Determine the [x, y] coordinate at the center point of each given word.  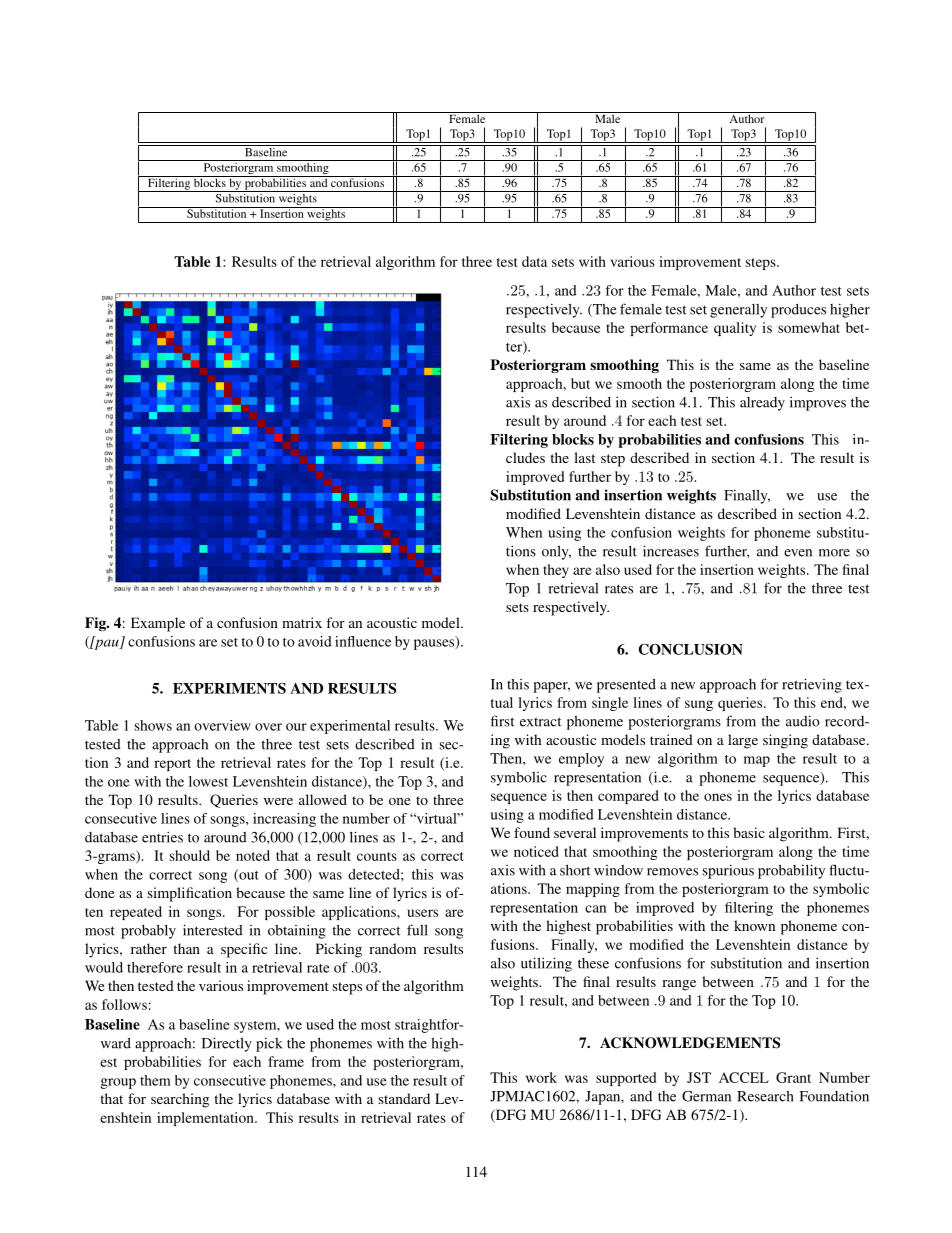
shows [153, 725]
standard [404, 1098]
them [155, 1080]
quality [735, 329]
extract [540, 722]
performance [669, 329]
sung [699, 705]
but [580, 383]
